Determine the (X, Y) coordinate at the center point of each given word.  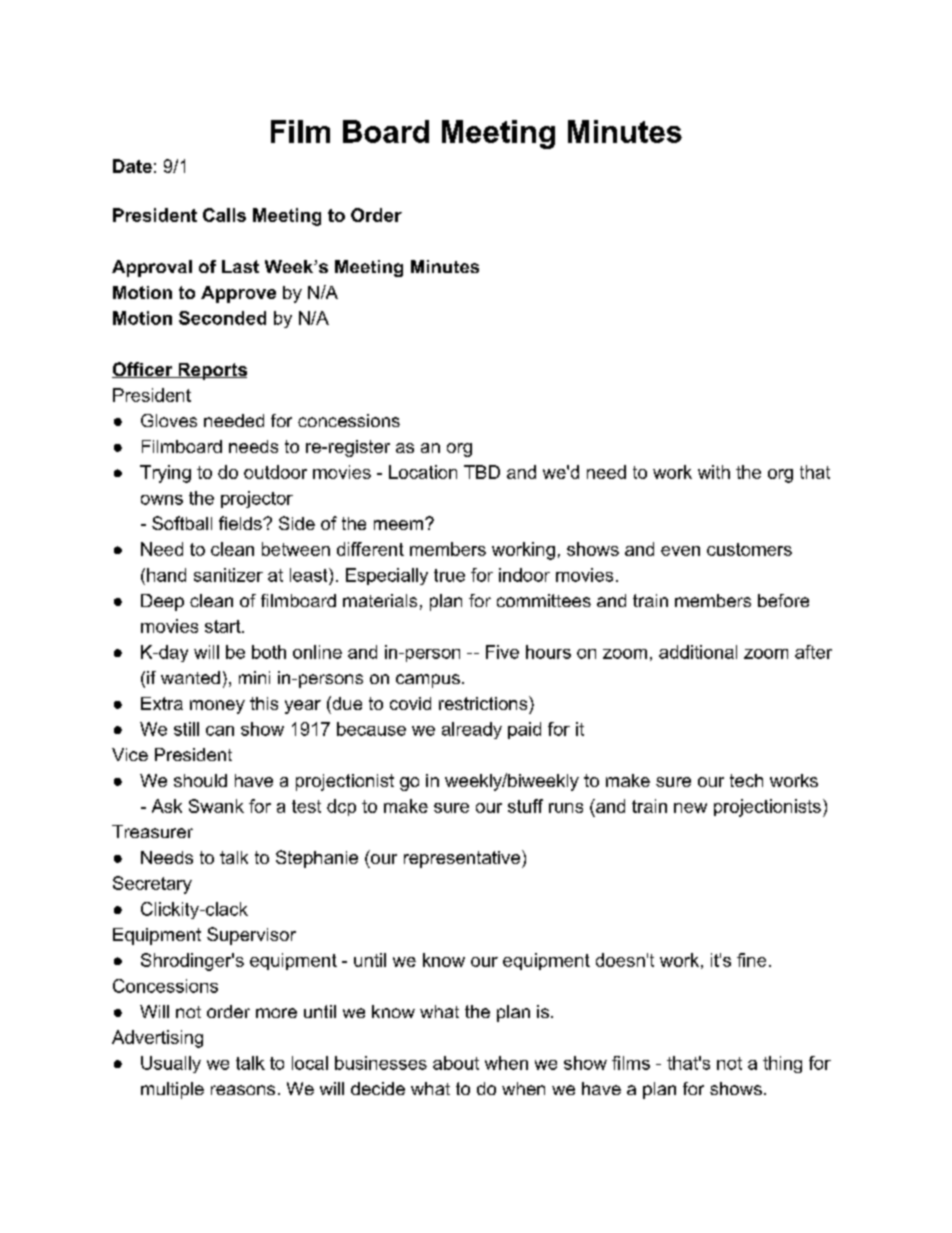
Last (240, 266)
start (224, 626)
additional (698, 652)
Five (502, 652)
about (456, 1063)
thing (782, 1064)
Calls (224, 215)
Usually (171, 1064)
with (714, 472)
